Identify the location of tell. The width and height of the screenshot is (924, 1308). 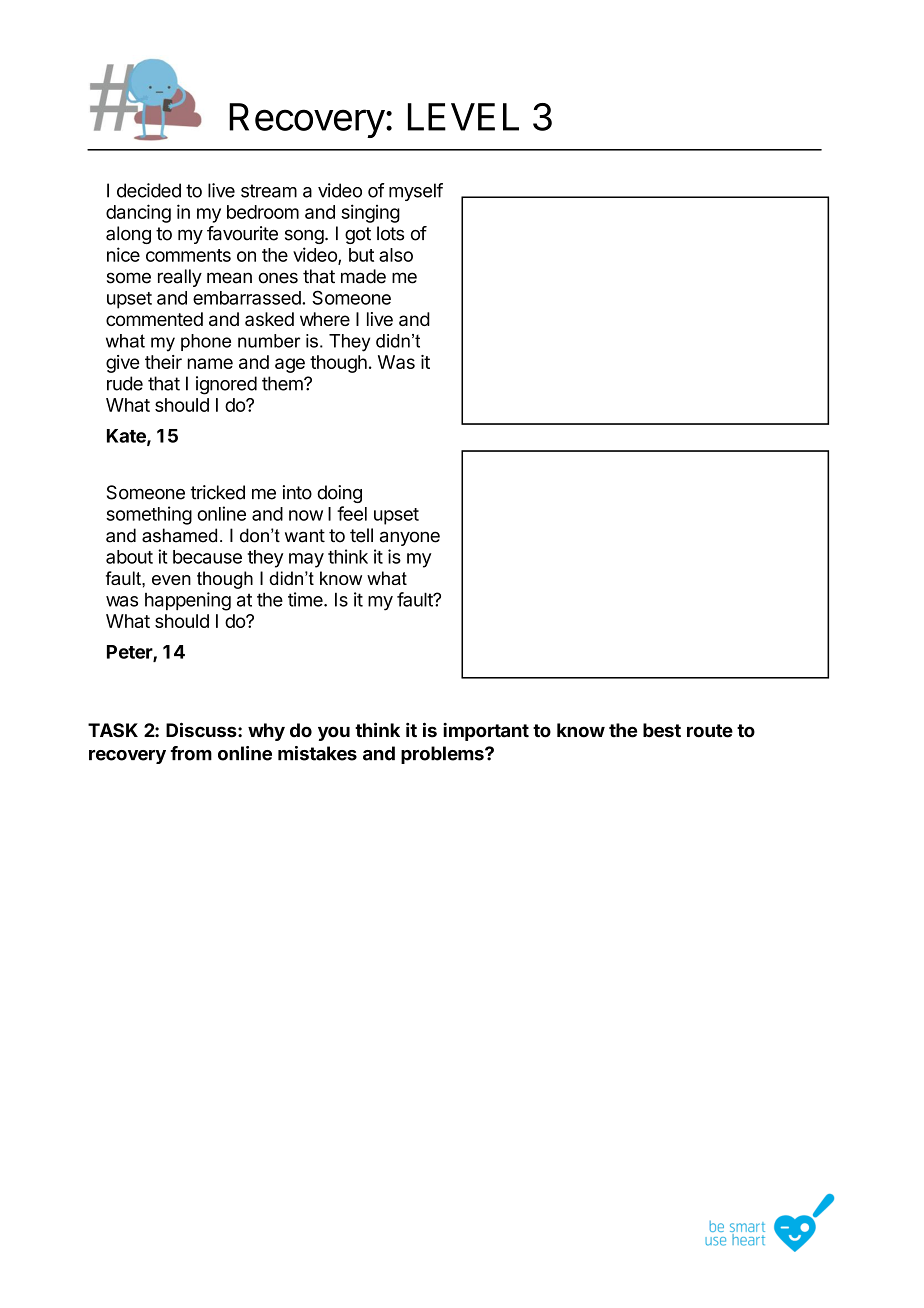
(361, 535).
